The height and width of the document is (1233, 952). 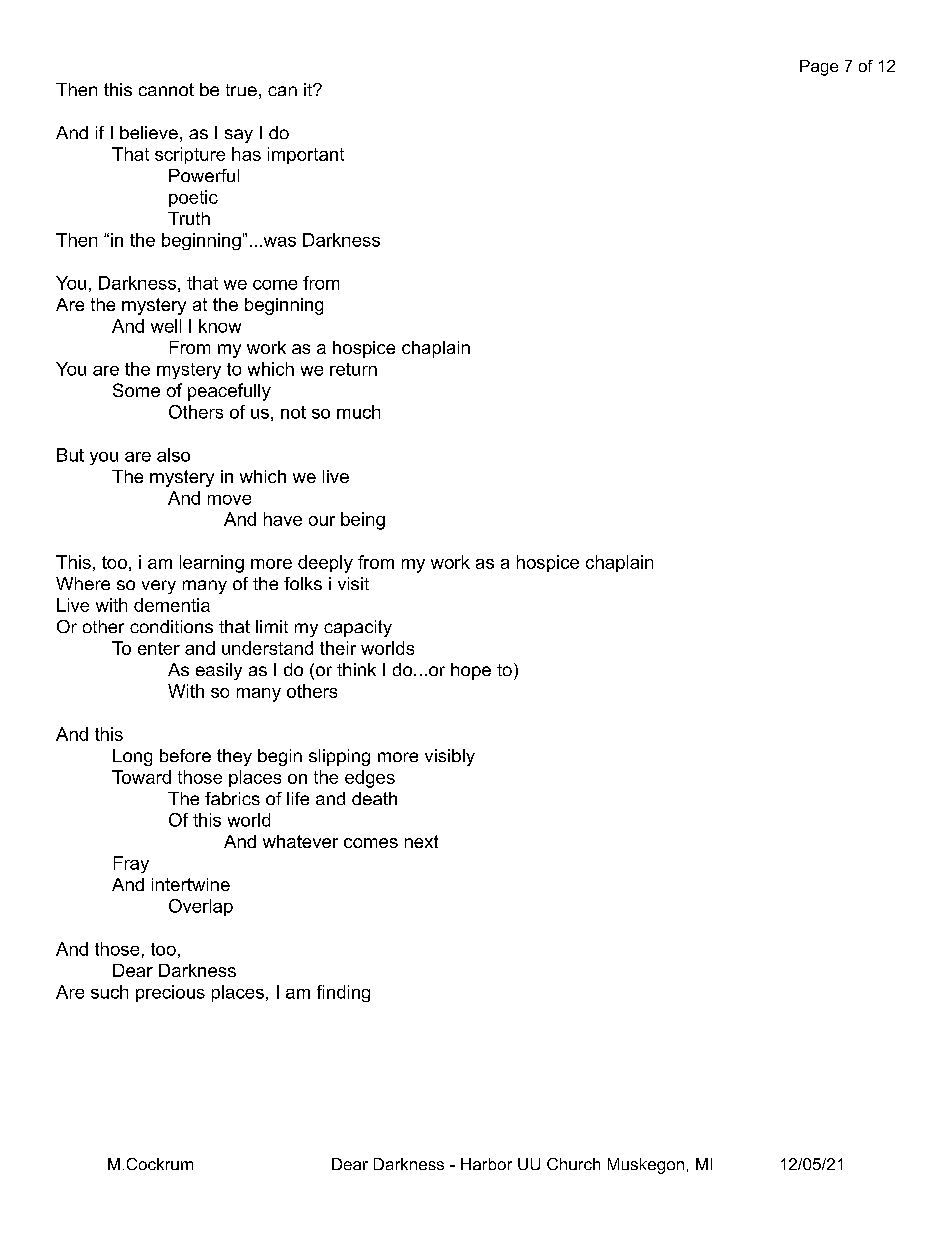 I want to click on precious, so click(x=170, y=993).
